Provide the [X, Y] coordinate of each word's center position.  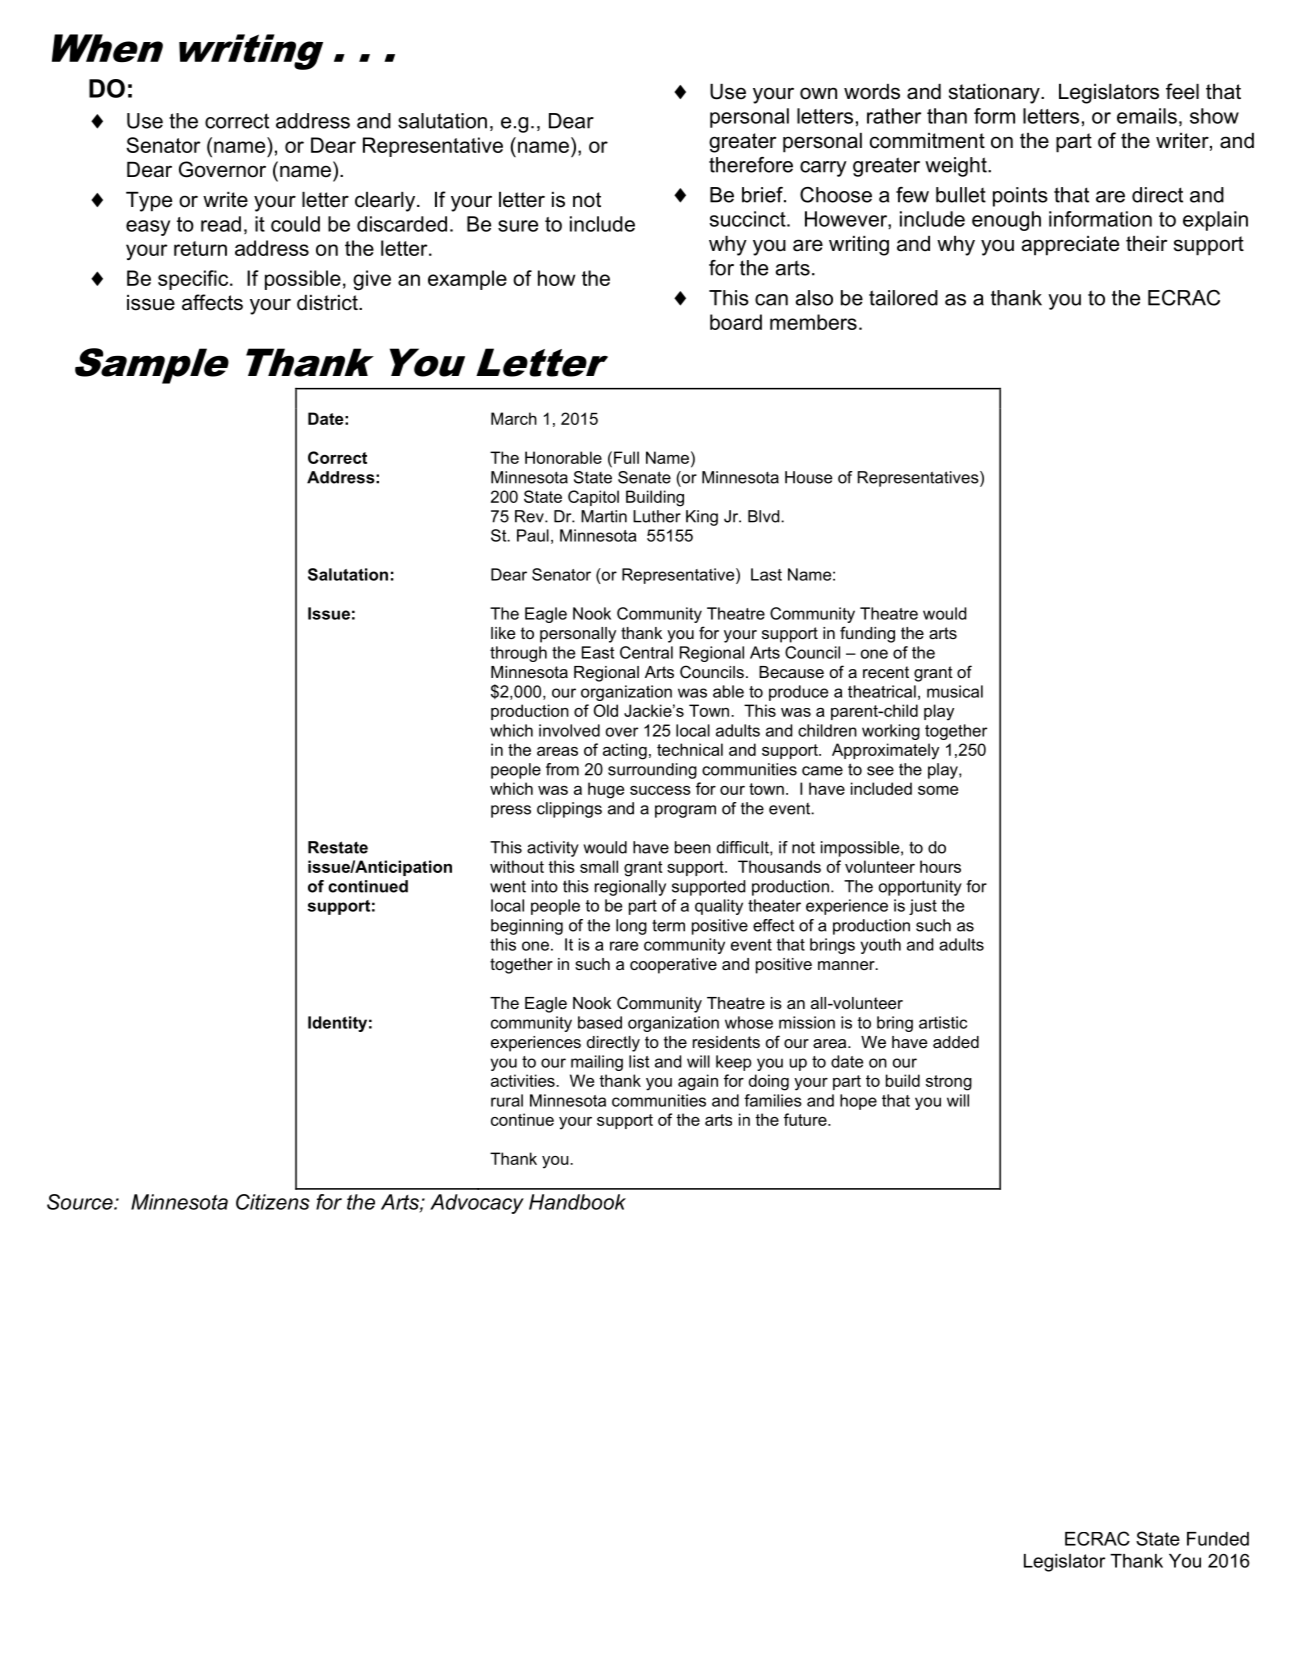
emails [1147, 116]
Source [81, 1202]
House [808, 477]
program [685, 811]
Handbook [577, 1202]
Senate [644, 477]
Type [149, 202]
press [511, 811]
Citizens [273, 1202]
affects [212, 302]
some [938, 790]
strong [949, 1083]
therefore [751, 165]
